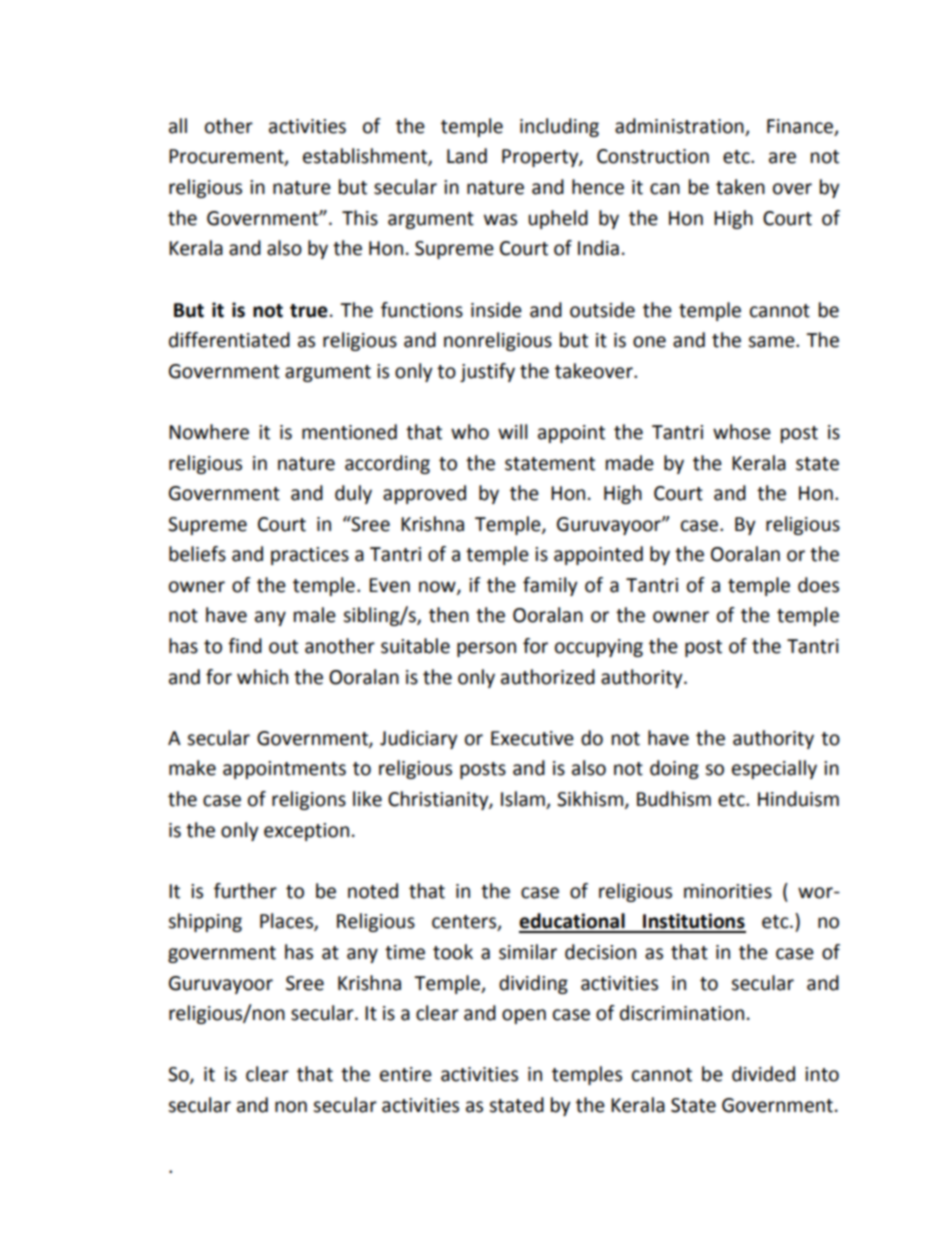  I want to click on inside, so click(496, 310).
